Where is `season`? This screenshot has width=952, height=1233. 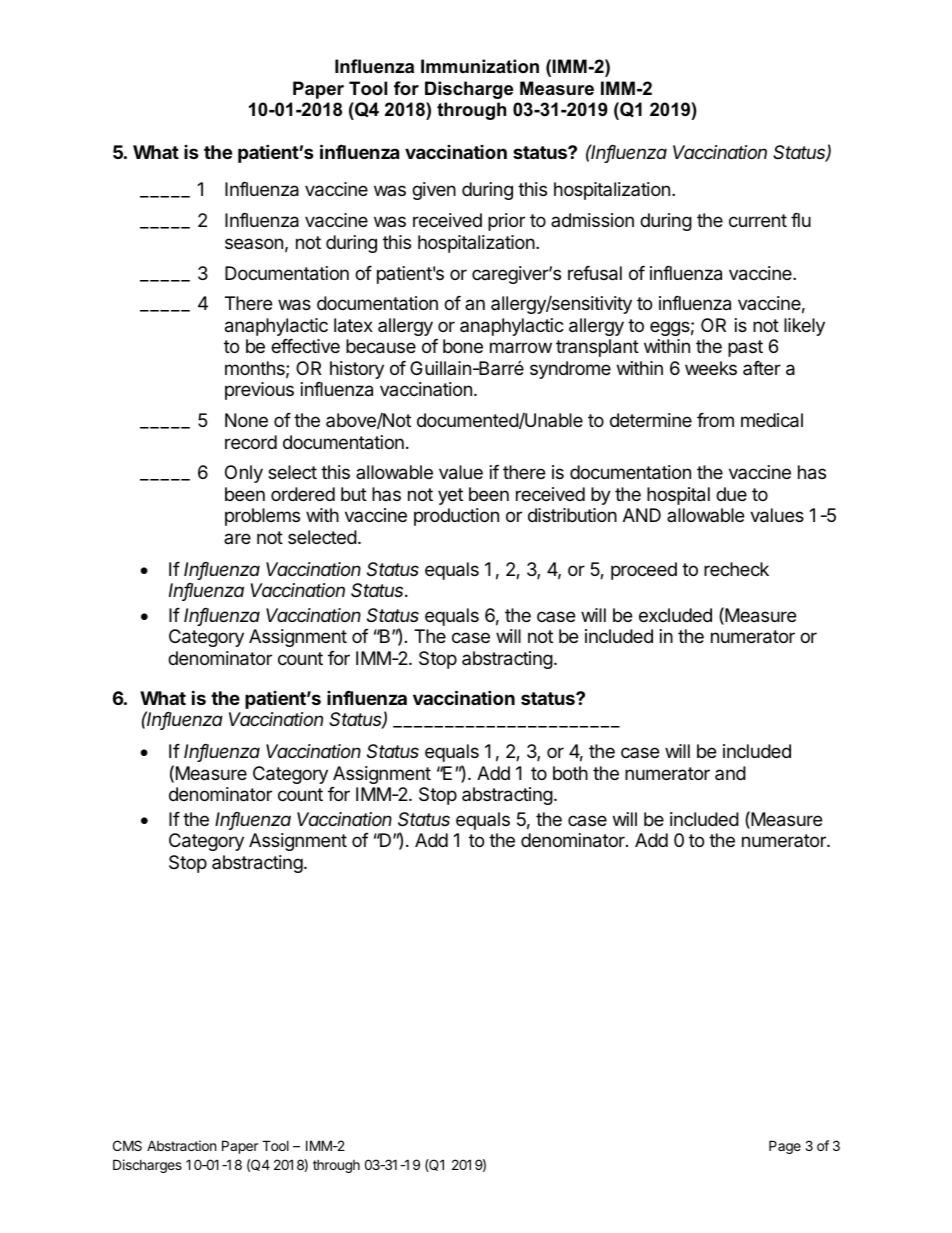 season is located at coordinates (254, 243).
